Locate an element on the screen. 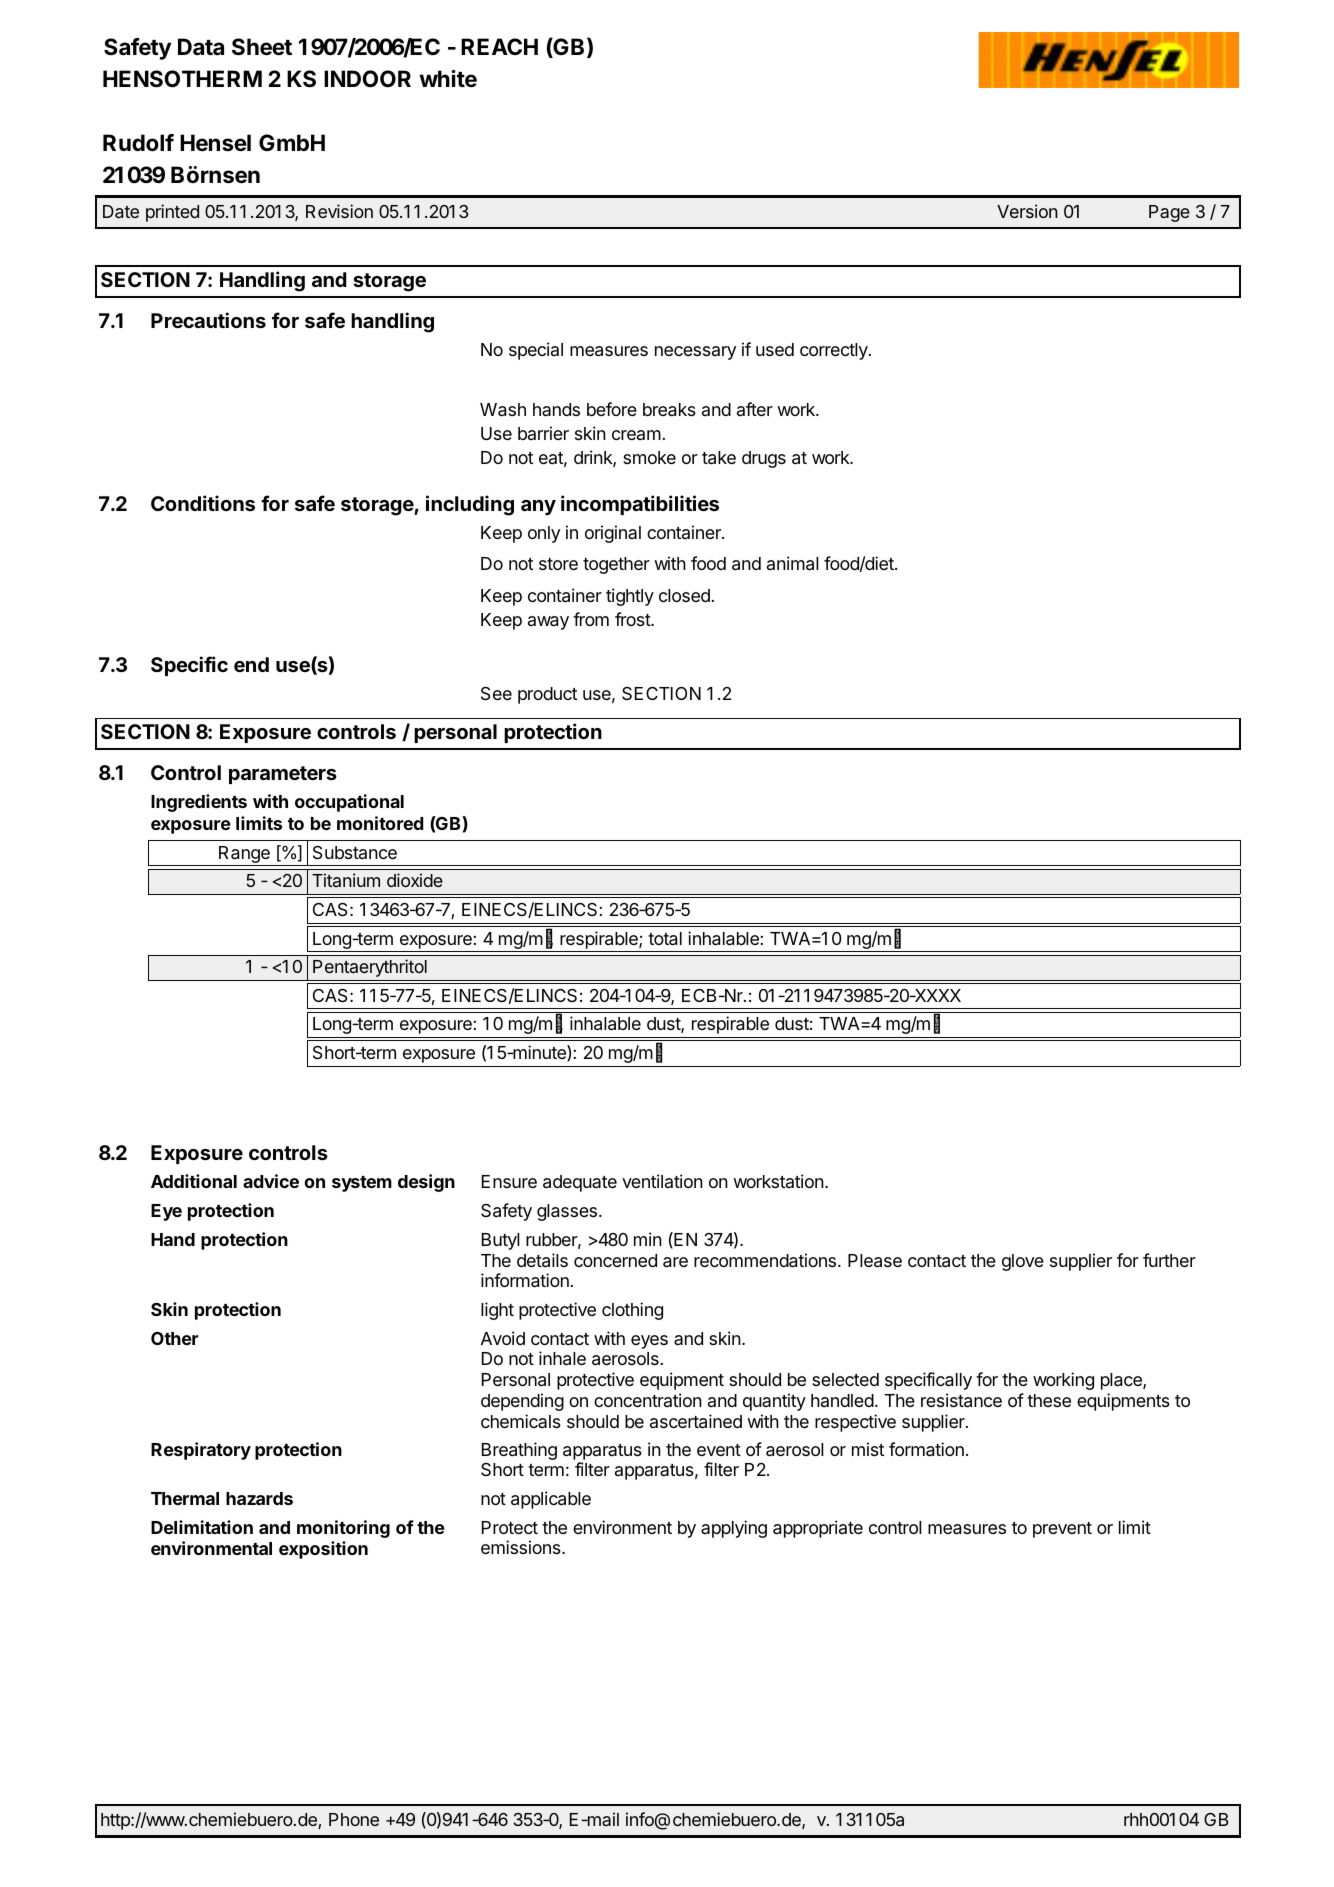 The width and height of the screenshot is (1334, 1887). Version is located at coordinates (1027, 211).
